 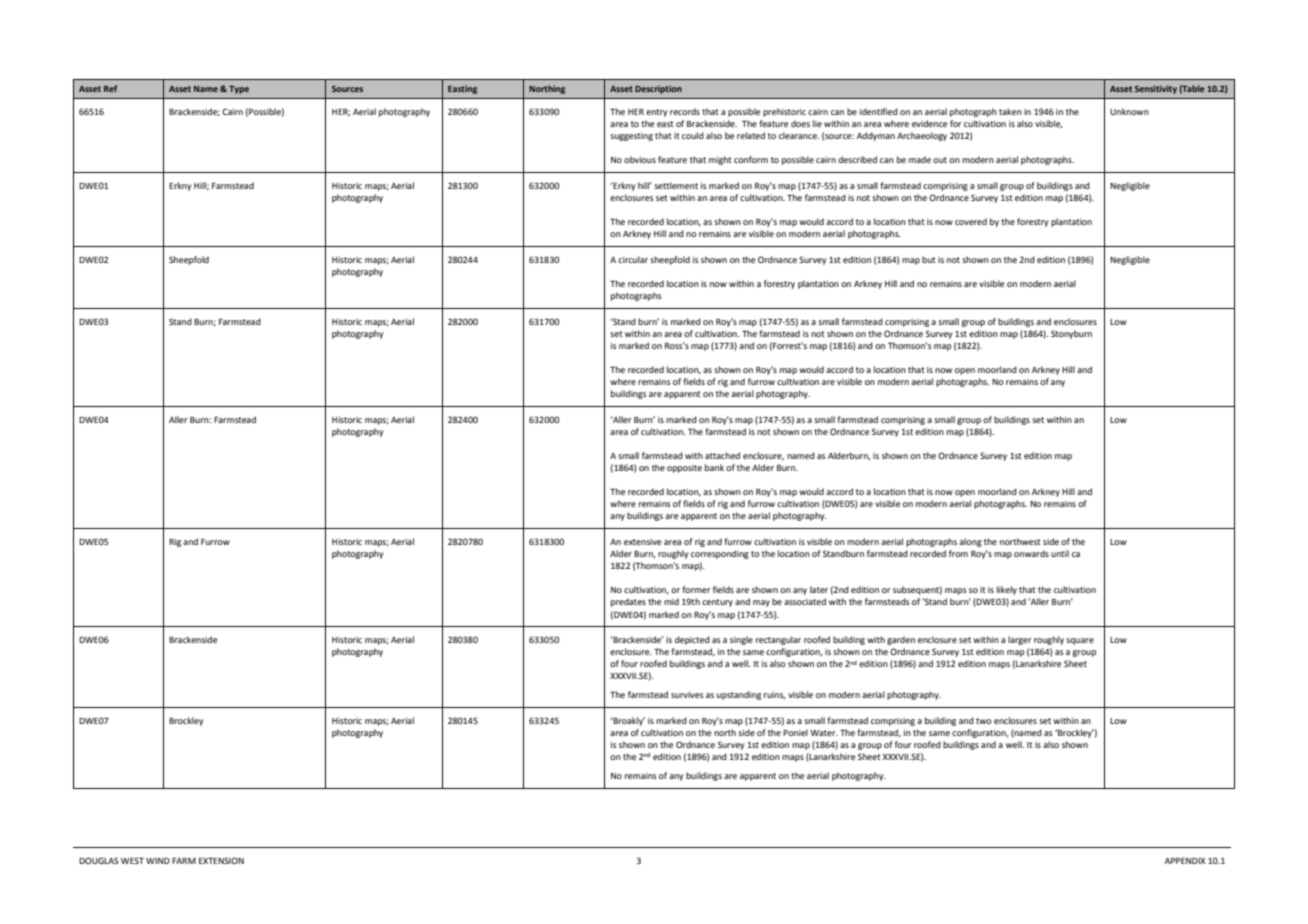 I want to click on APPENDIX, so click(x=1185, y=860).
